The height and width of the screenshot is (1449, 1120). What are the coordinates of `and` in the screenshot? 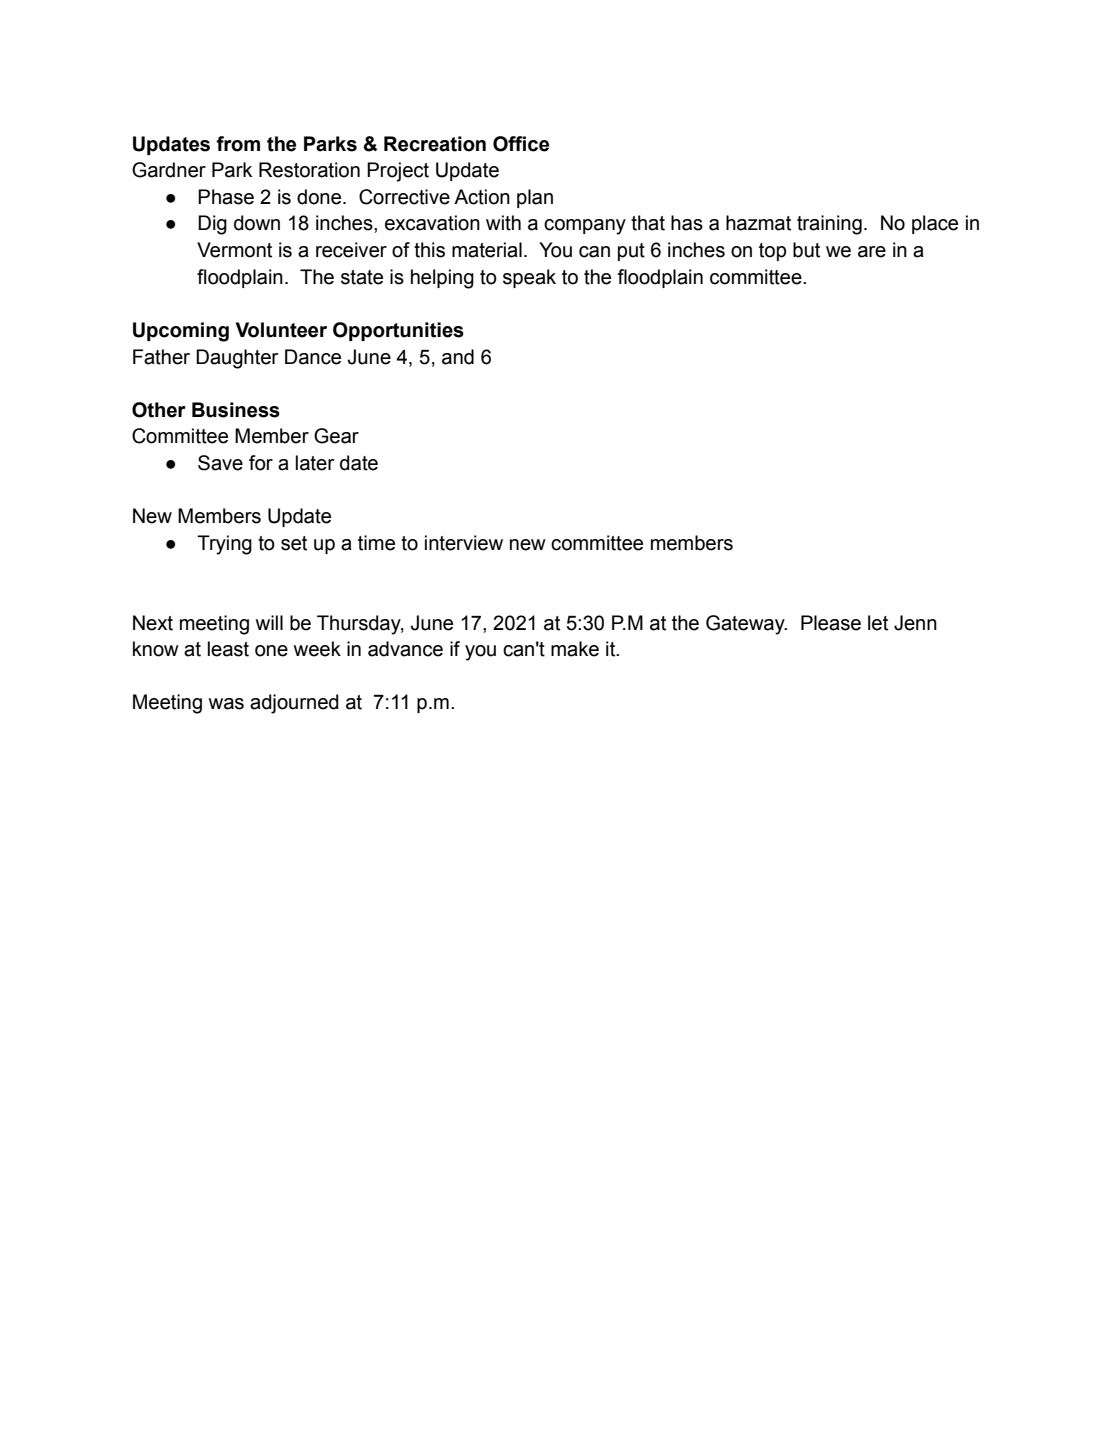 It's located at (458, 357).
